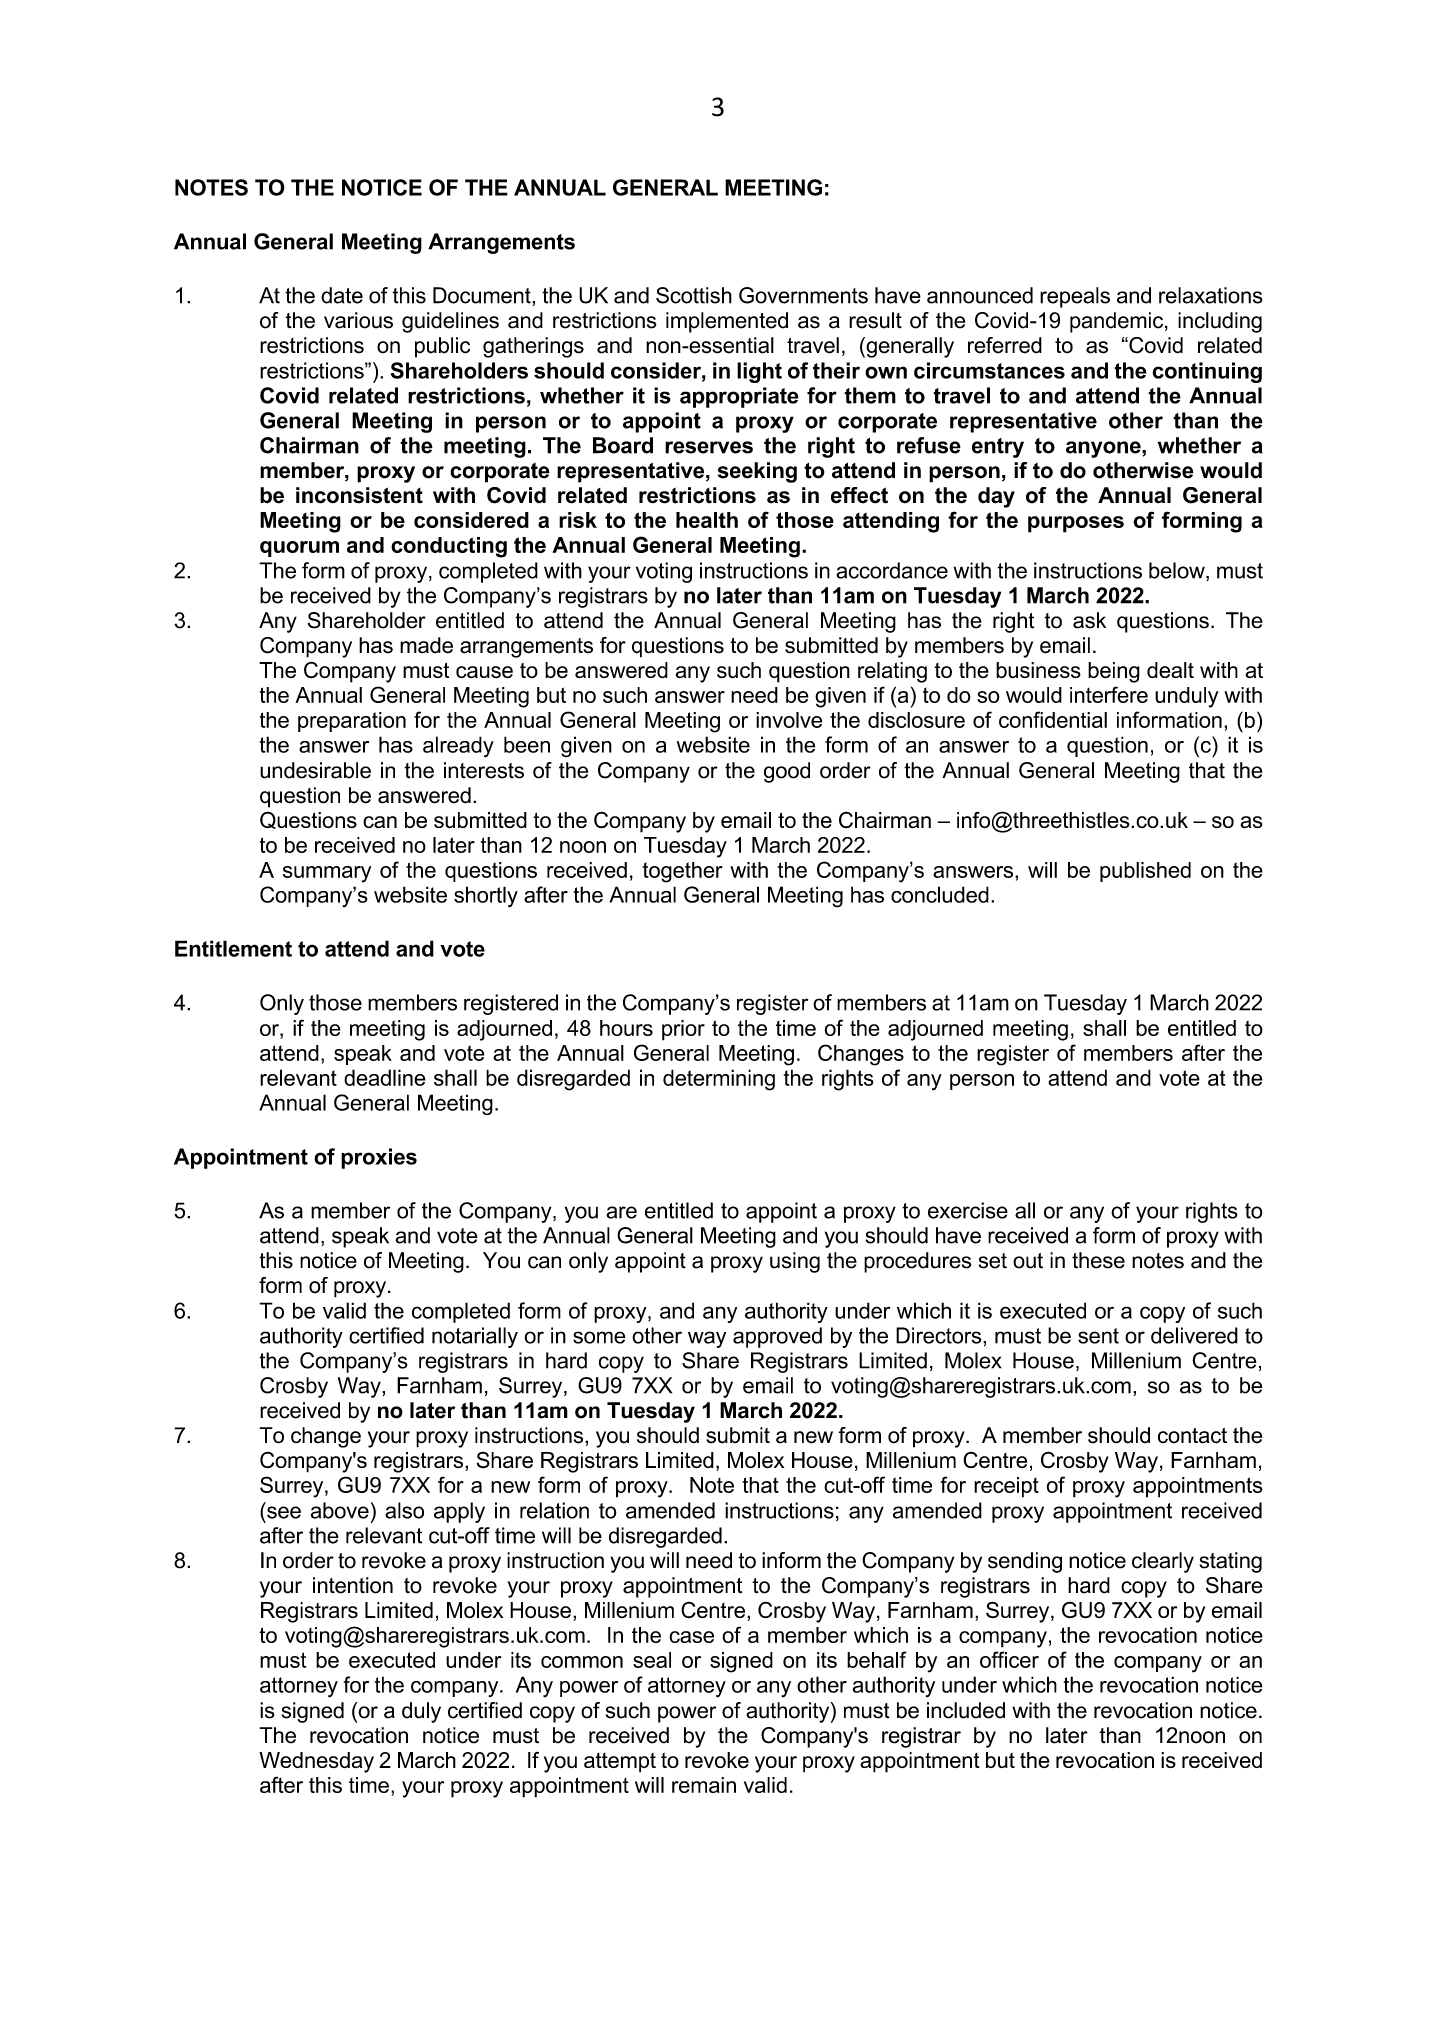  What do you see at coordinates (385, 1077) in the document?
I see `deadline` at bounding box center [385, 1077].
